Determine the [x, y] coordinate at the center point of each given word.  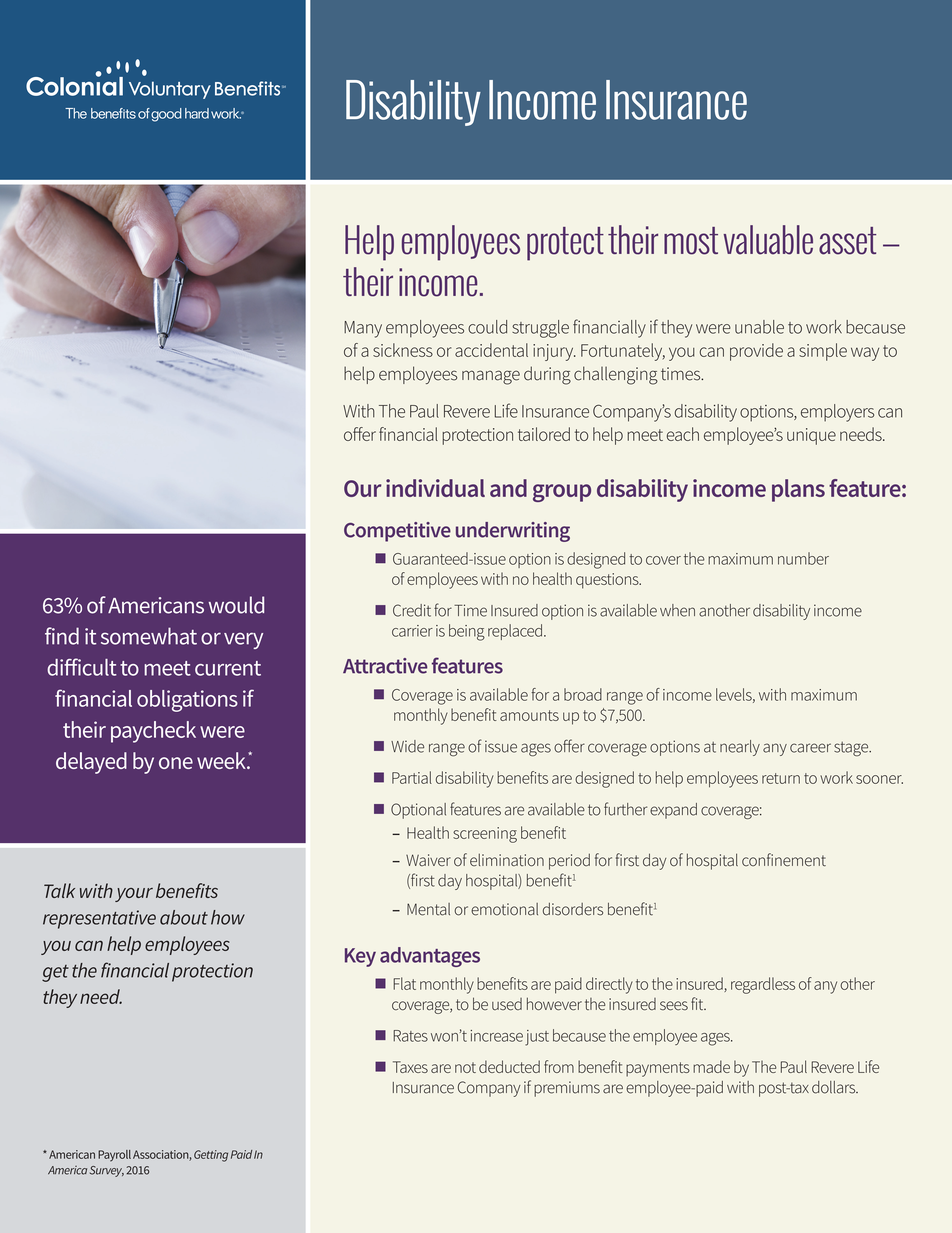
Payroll [114, 1156]
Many [363, 329]
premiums [567, 1089]
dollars [835, 1087]
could [487, 327]
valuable [768, 240]
